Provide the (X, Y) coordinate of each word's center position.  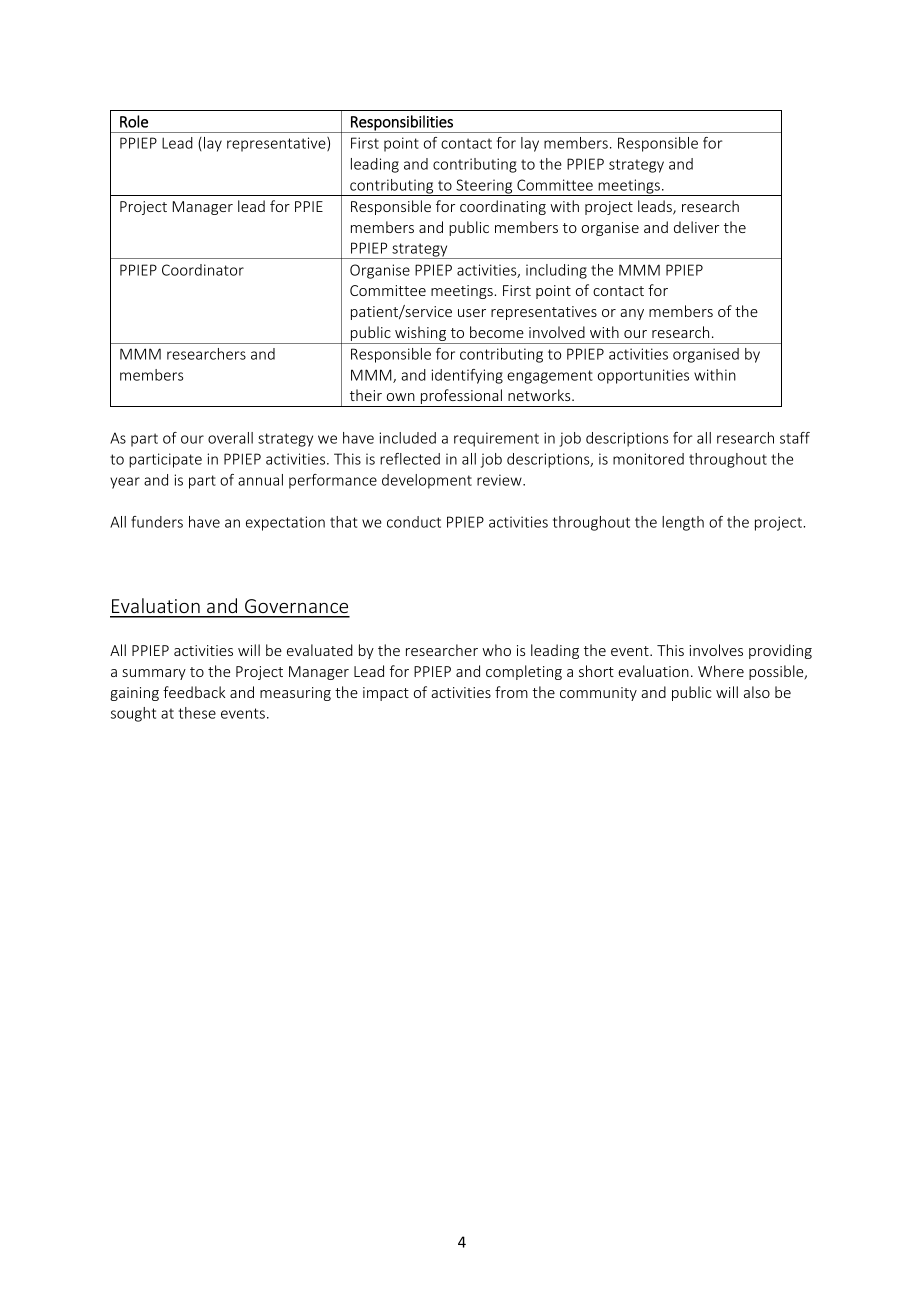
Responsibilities (402, 124)
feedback (194, 692)
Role (134, 121)
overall (230, 438)
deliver (696, 227)
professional (461, 398)
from (511, 692)
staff (795, 438)
